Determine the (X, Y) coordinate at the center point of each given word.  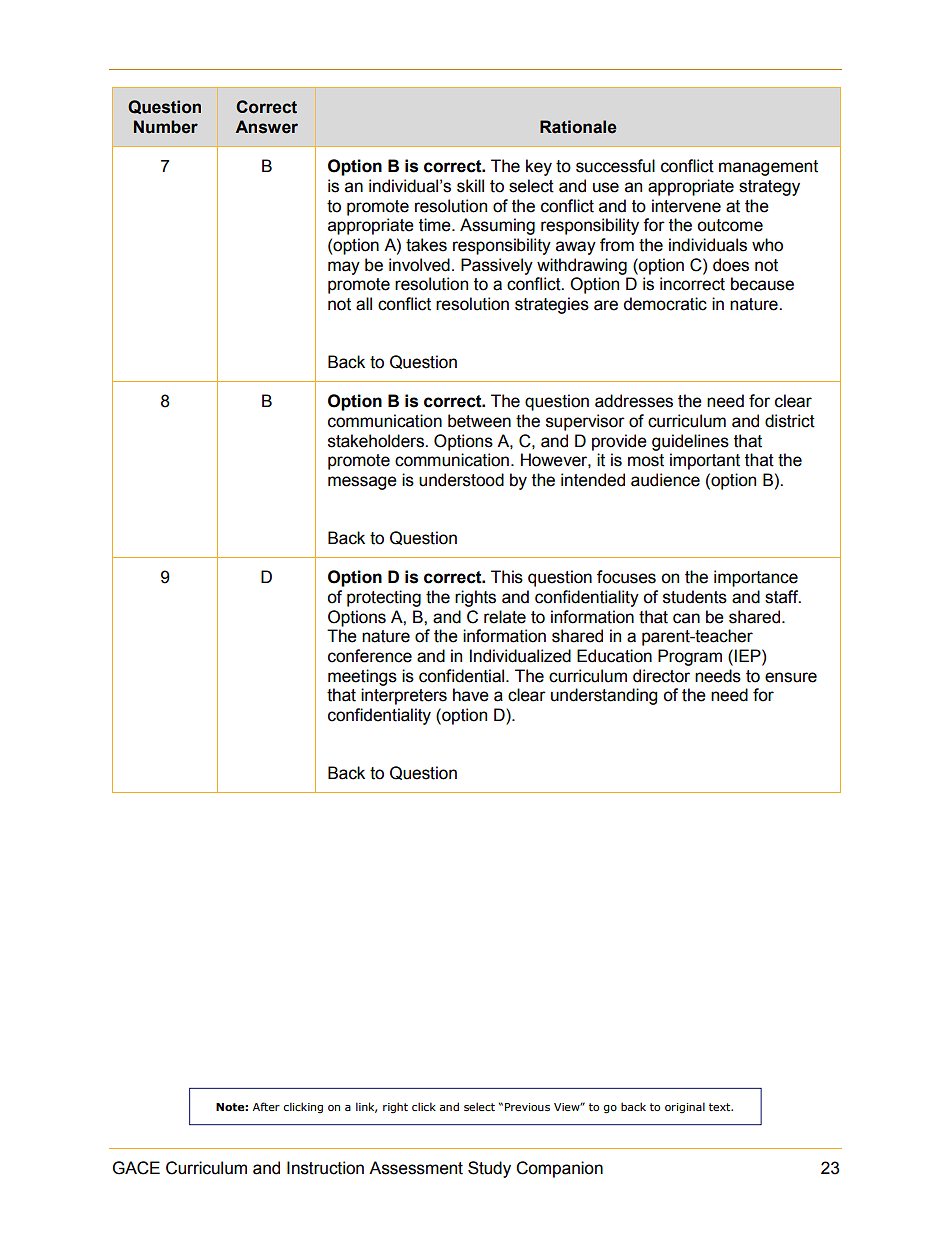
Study (489, 1169)
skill (470, 186)
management (768, 168)
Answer (266, 127)
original (685, 1107)
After (266, 1106)
